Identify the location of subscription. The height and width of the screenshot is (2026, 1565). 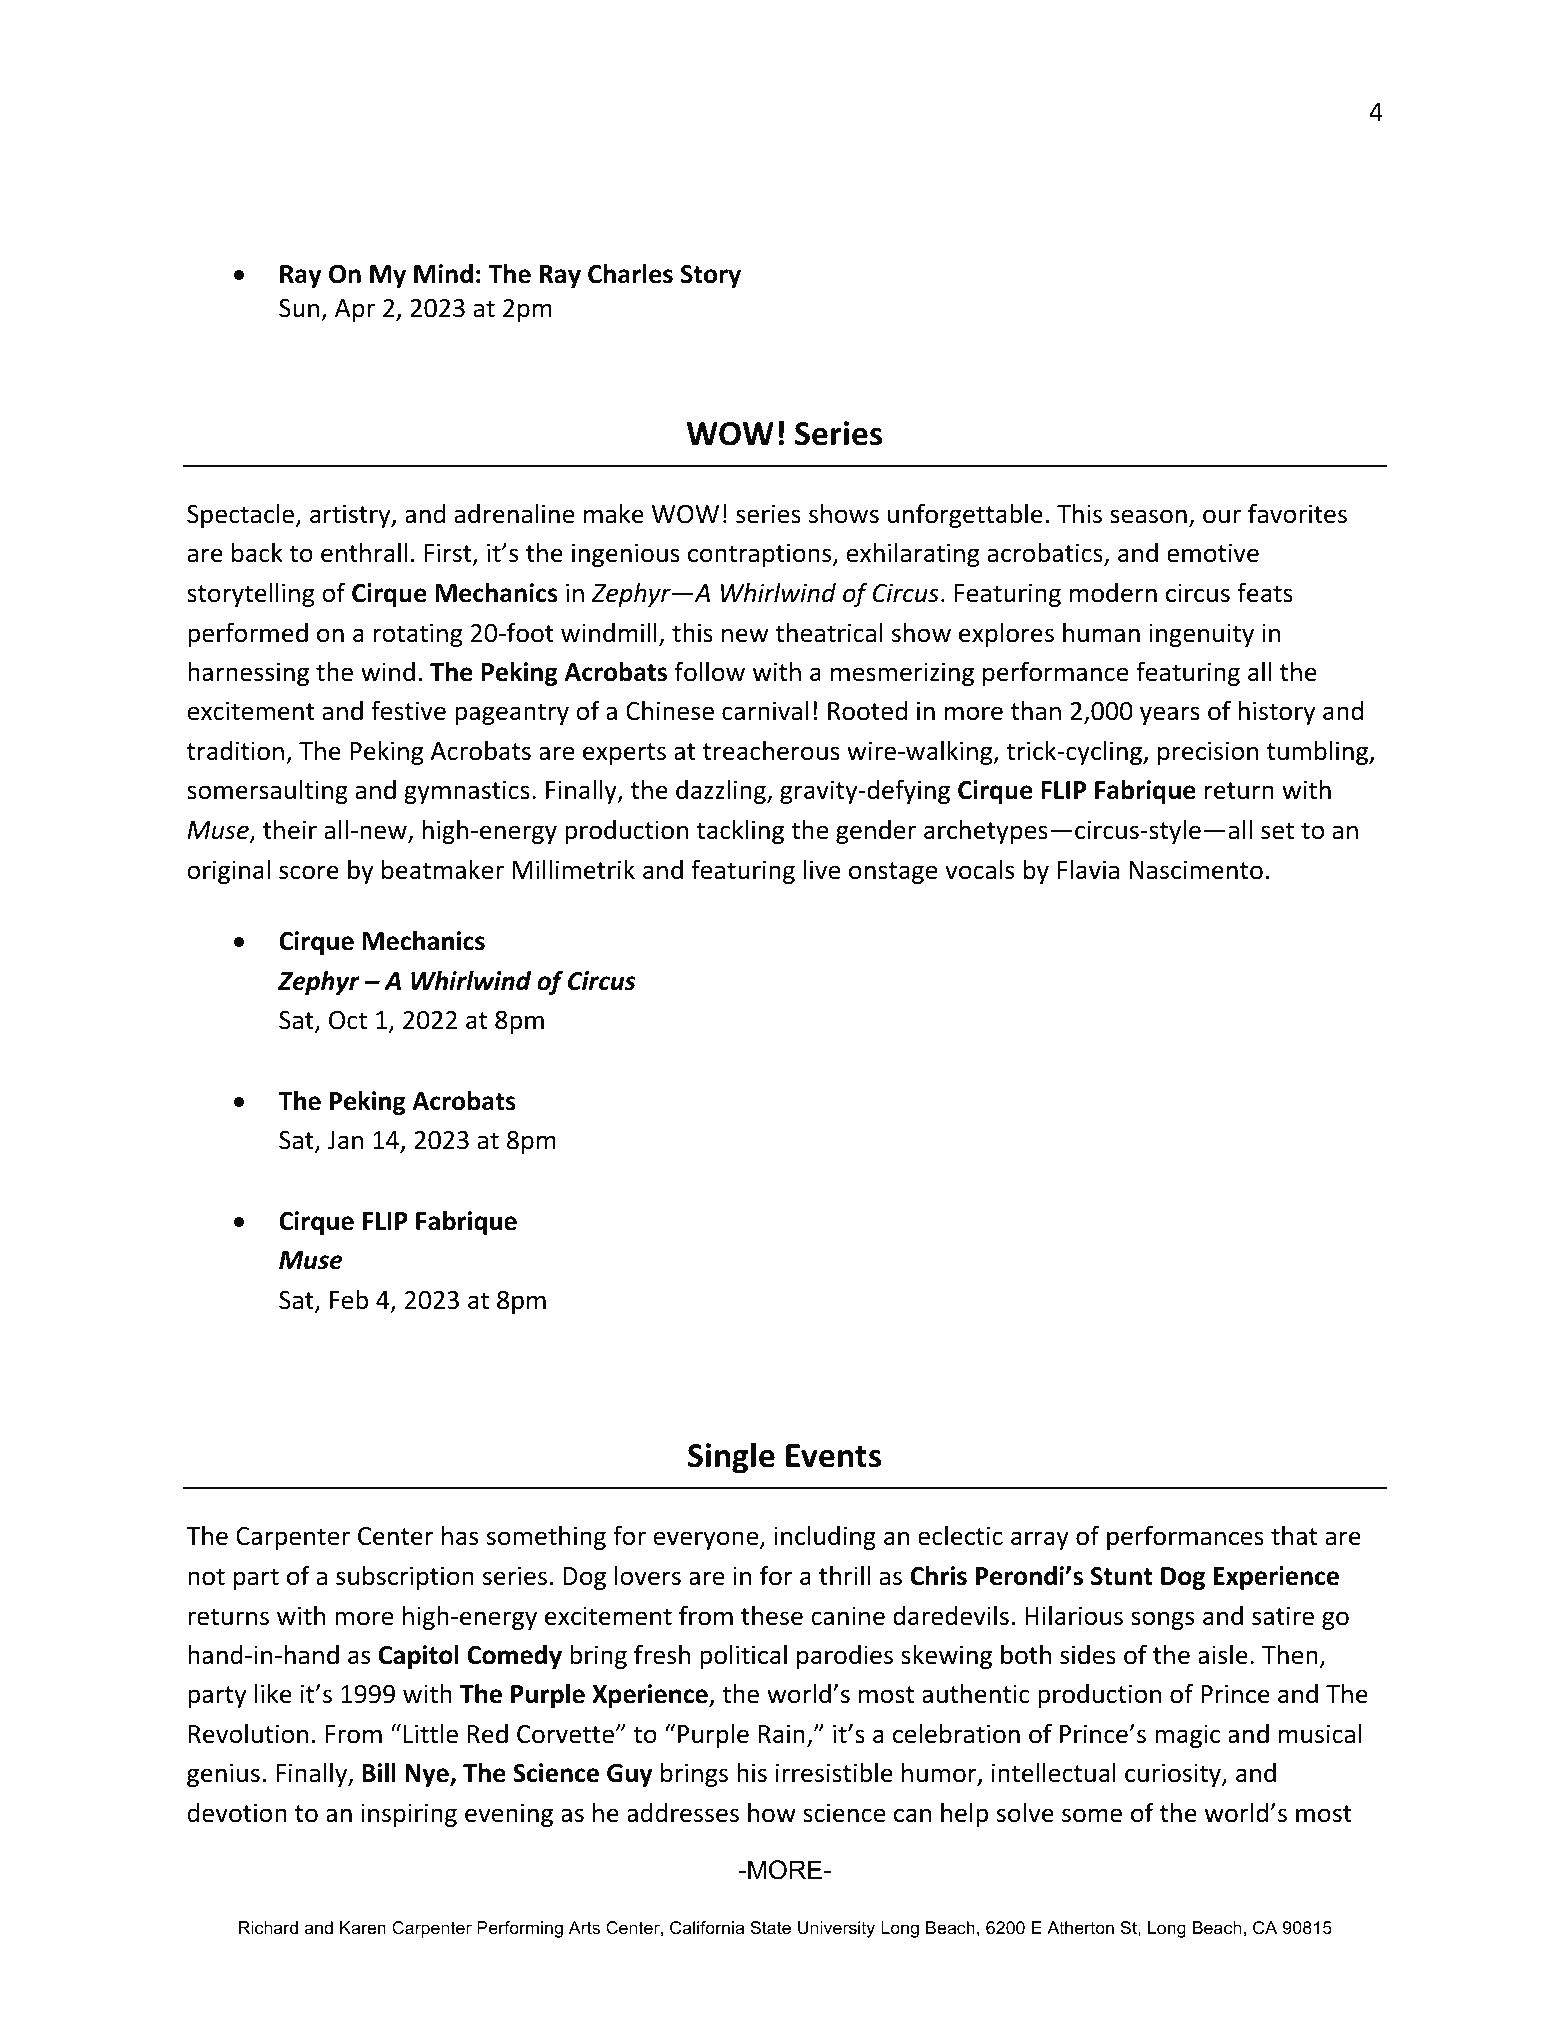
(405, 1578).
